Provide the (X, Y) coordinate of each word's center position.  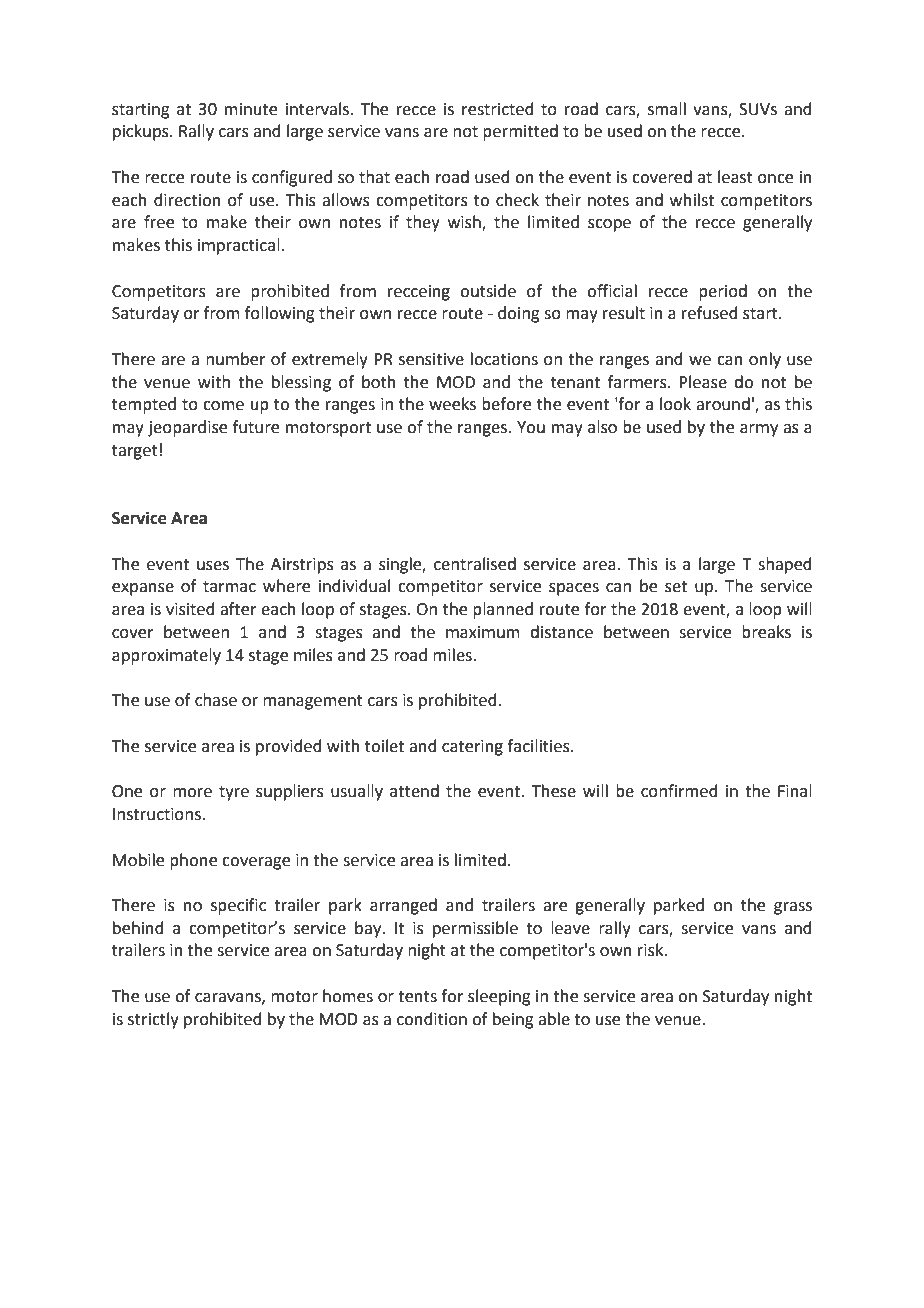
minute (251, 109)
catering (472, 748)
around (723, 404)
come (223, 406)
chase (216, 700)
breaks (766, 632)
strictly (153, 1020)
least (735, 177)
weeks (452, 404)
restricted (498, 109)
